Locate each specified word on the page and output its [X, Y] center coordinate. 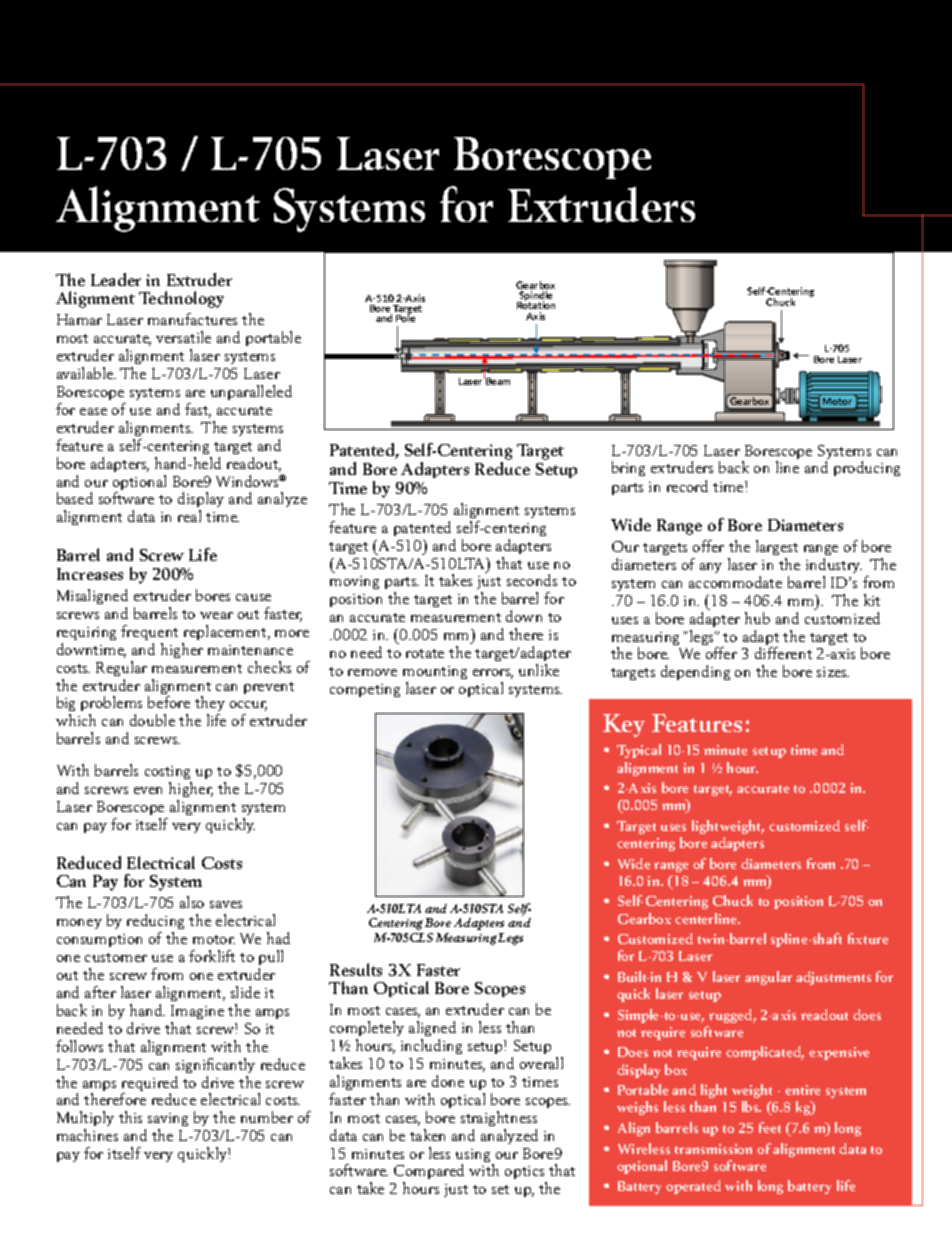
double [152, 720]
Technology [181, 299]
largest [777, 547]
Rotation [536, 304]
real [189, 516]
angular [768, 978]
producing [867, 468]
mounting [435, 672]
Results [356, 969]
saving [168, 1121]
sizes [833, 672]
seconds [532, 580]
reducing [155, 923]
